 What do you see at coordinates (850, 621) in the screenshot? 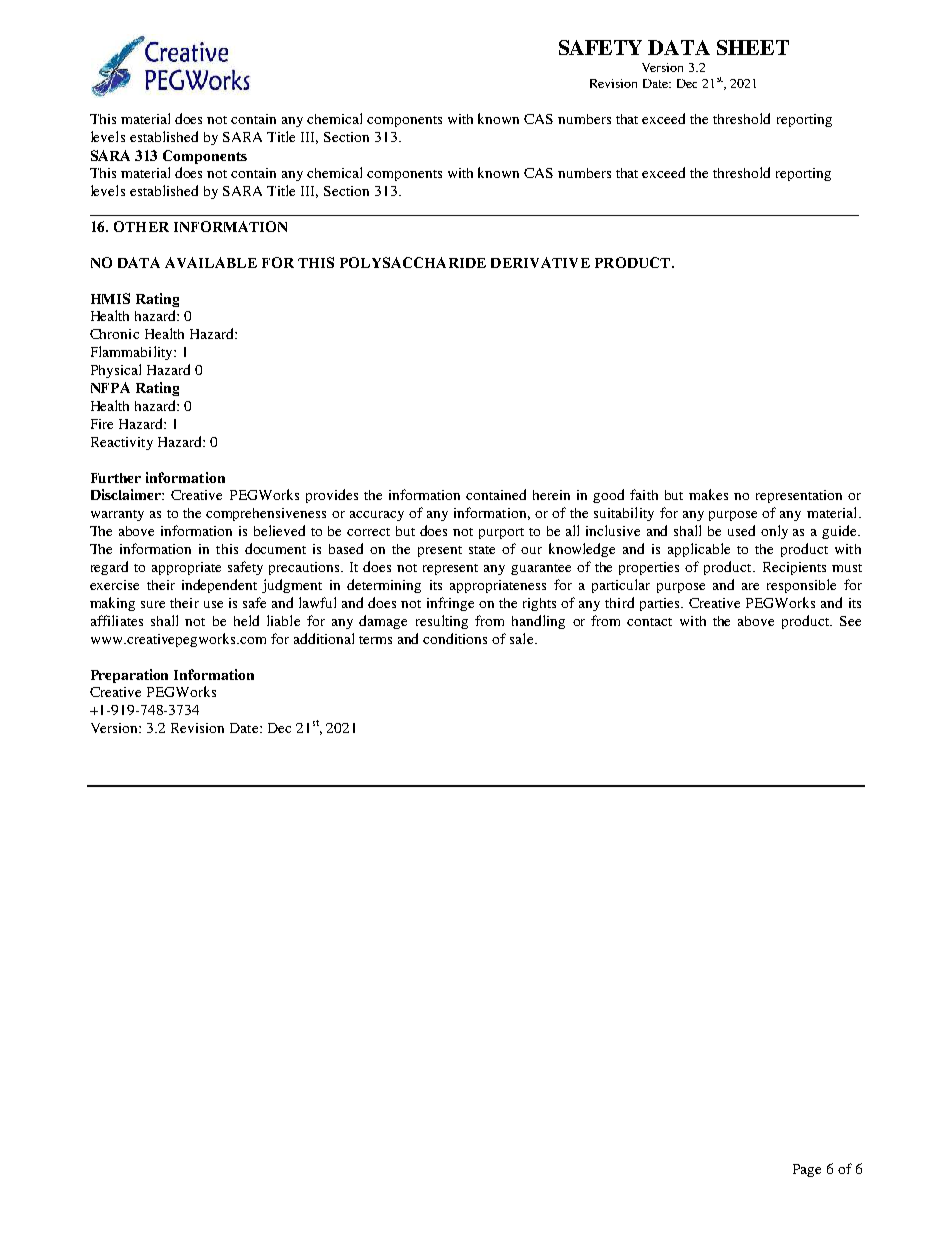
I see `See` at bounding box center [850, 621].
